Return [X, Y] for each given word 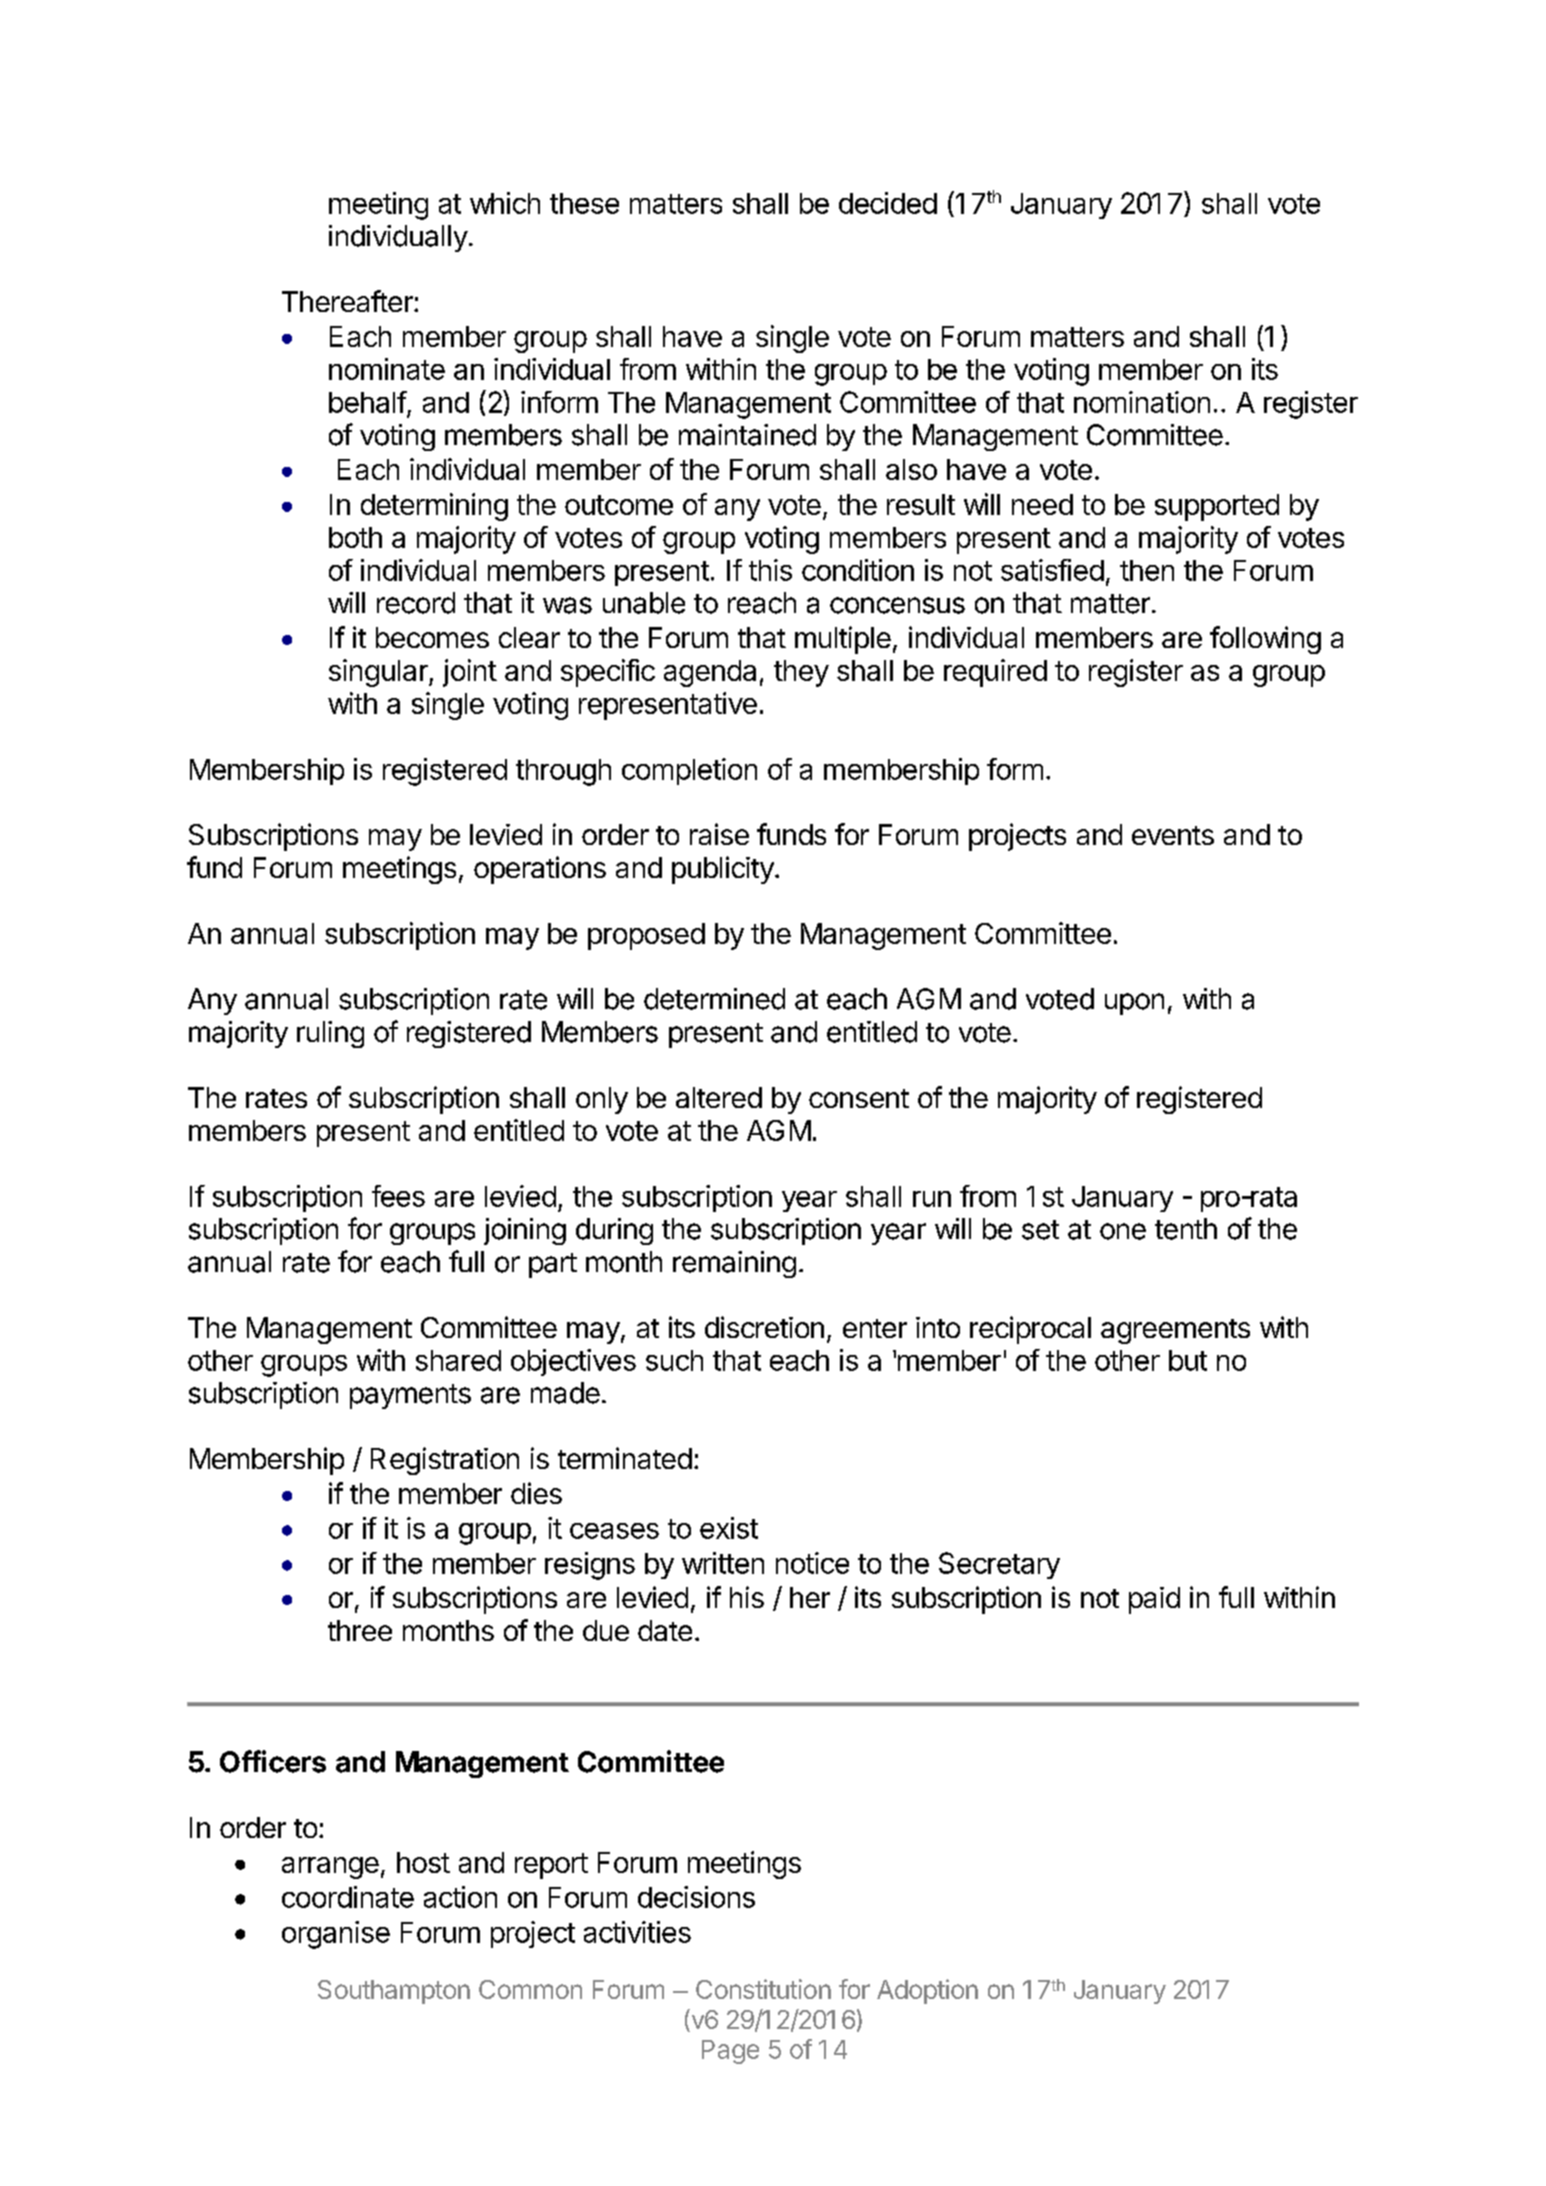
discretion [764, 1327]
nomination [1142, 402]
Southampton [394, 1992]
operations [540, 870]
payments [410, 1396]
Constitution [763, 1989]
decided [888, 203]
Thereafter [348, 301]
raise [719, 834]
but [1188, 1360]
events [1173, 835]
